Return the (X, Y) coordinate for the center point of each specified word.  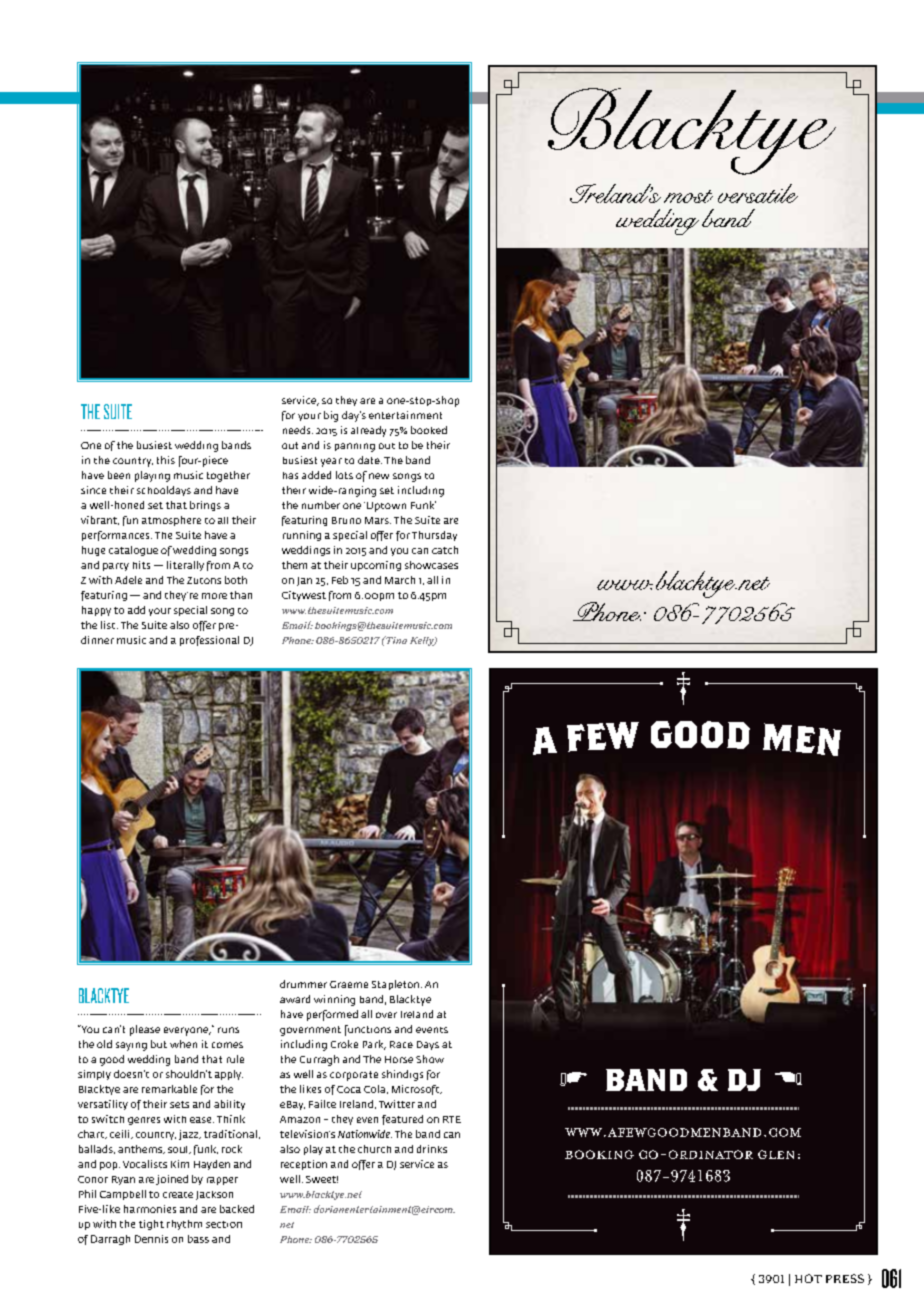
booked (429, 430)
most (688, 196)
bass (198, 1239)
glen (776, 1154)
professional (209, 641)
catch (445, 550)
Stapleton (395, 985)
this (166, 460)
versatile (758, 193)
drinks (432, 1149)
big (331, 416)
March (400, 580)
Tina (395, 640)
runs (228, 1030)
